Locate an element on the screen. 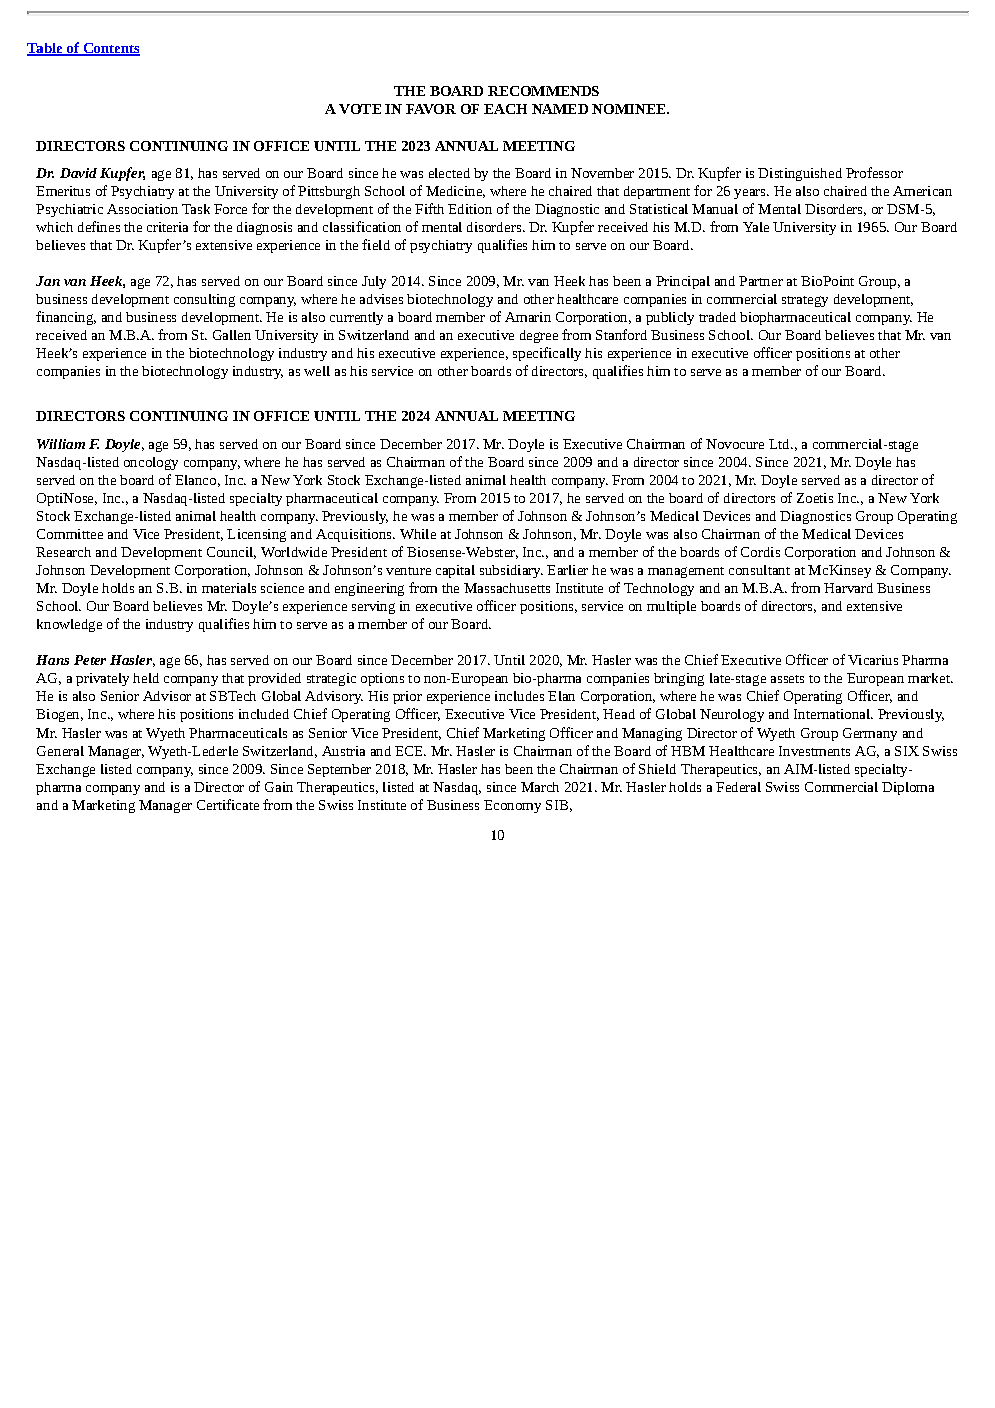  Committee is located at coordinates (70, 534).
